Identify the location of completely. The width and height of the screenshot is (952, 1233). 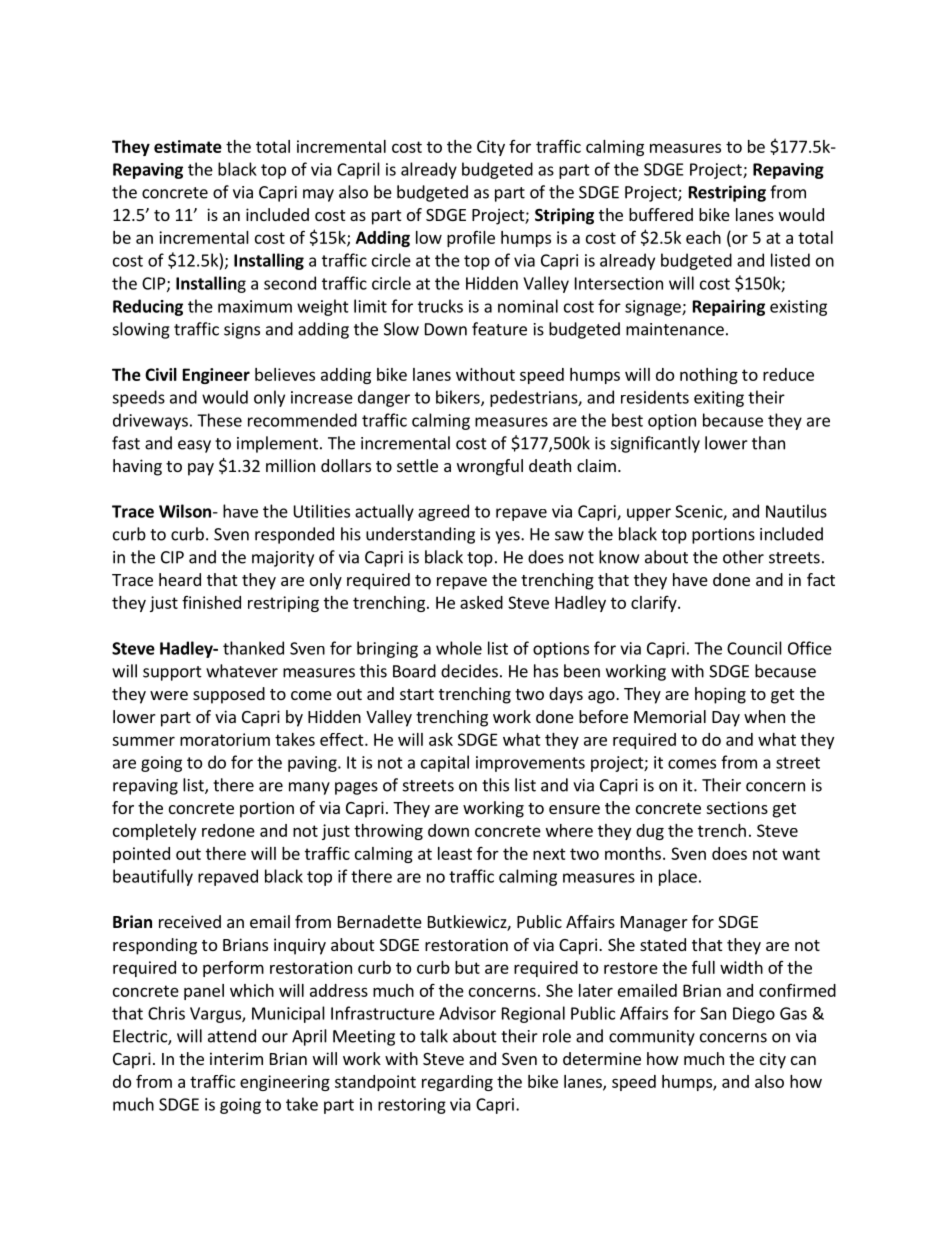
(154, 832).
